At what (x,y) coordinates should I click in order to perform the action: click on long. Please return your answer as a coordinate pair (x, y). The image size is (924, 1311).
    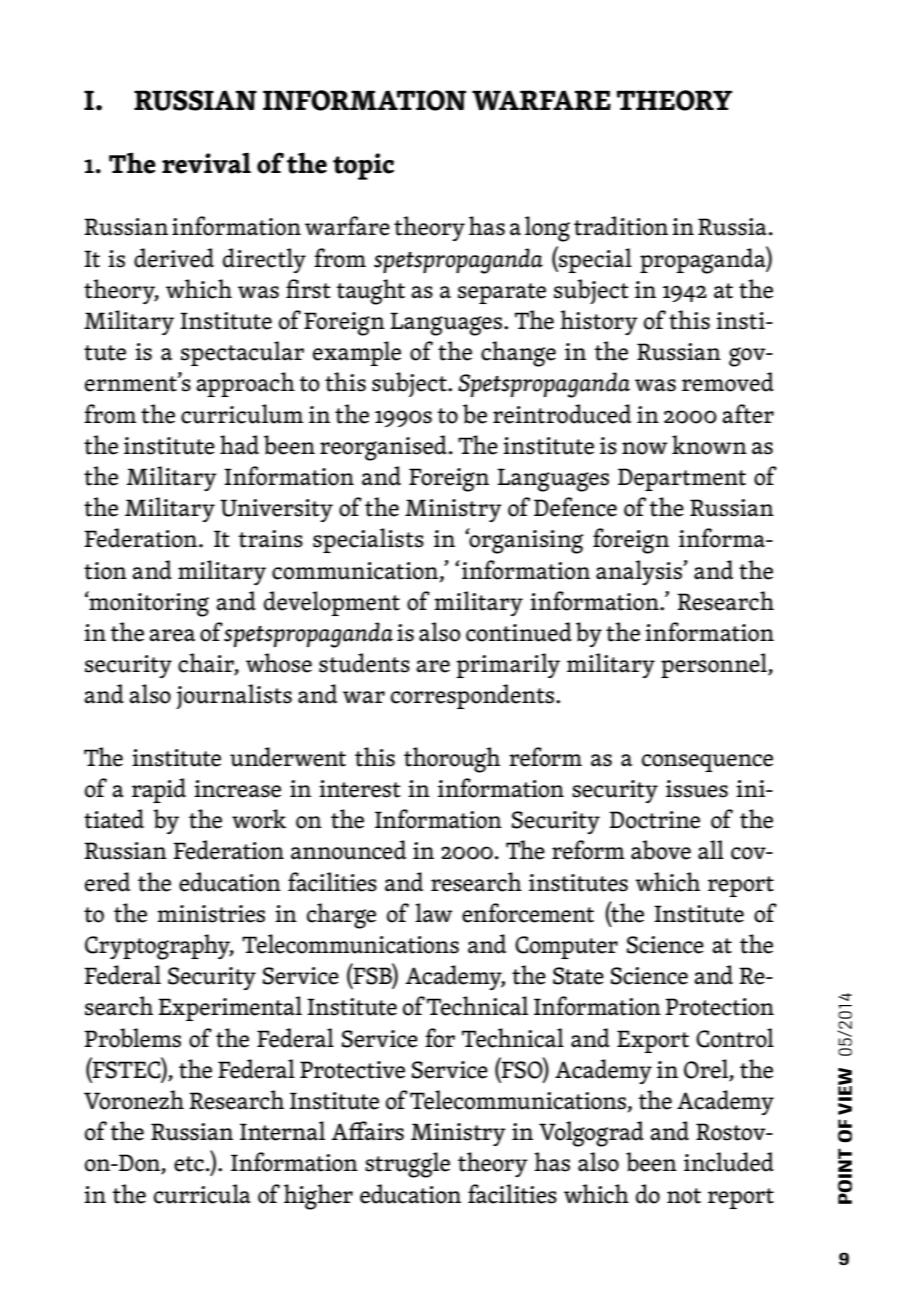
    Looking at the image, I should click on (547, 229).
